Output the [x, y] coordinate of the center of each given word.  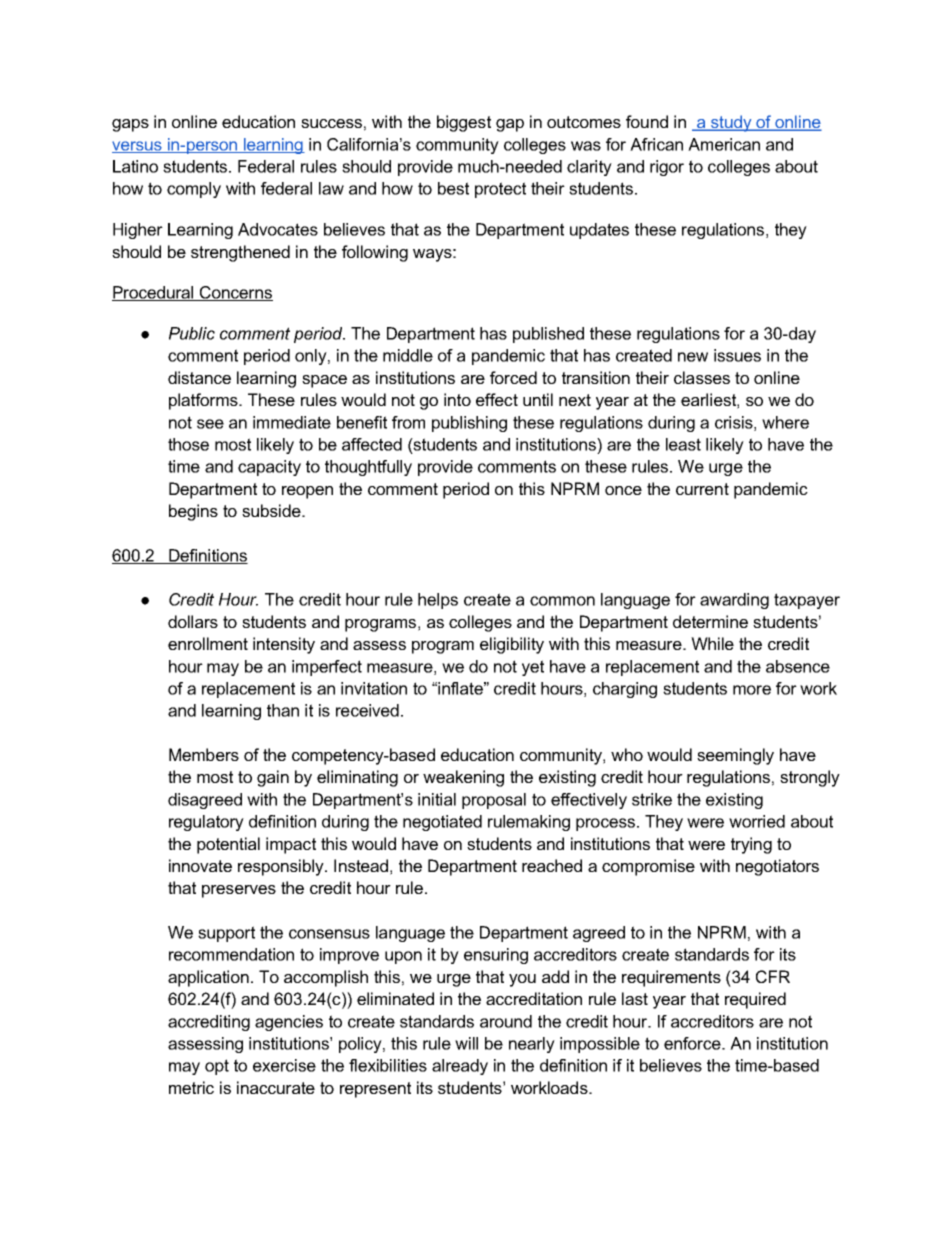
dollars [193, 621]
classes [702, 377]
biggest [464, 123]
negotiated [442, 823]
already [460, 1067]
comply [194, 190]
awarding [734, 601]
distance [199, 377]
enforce [693, 1043]
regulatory [206, 823]
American [724, 144]
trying [751, 845]
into [457, 399]
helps [438, 601]
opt [217, 1067]
